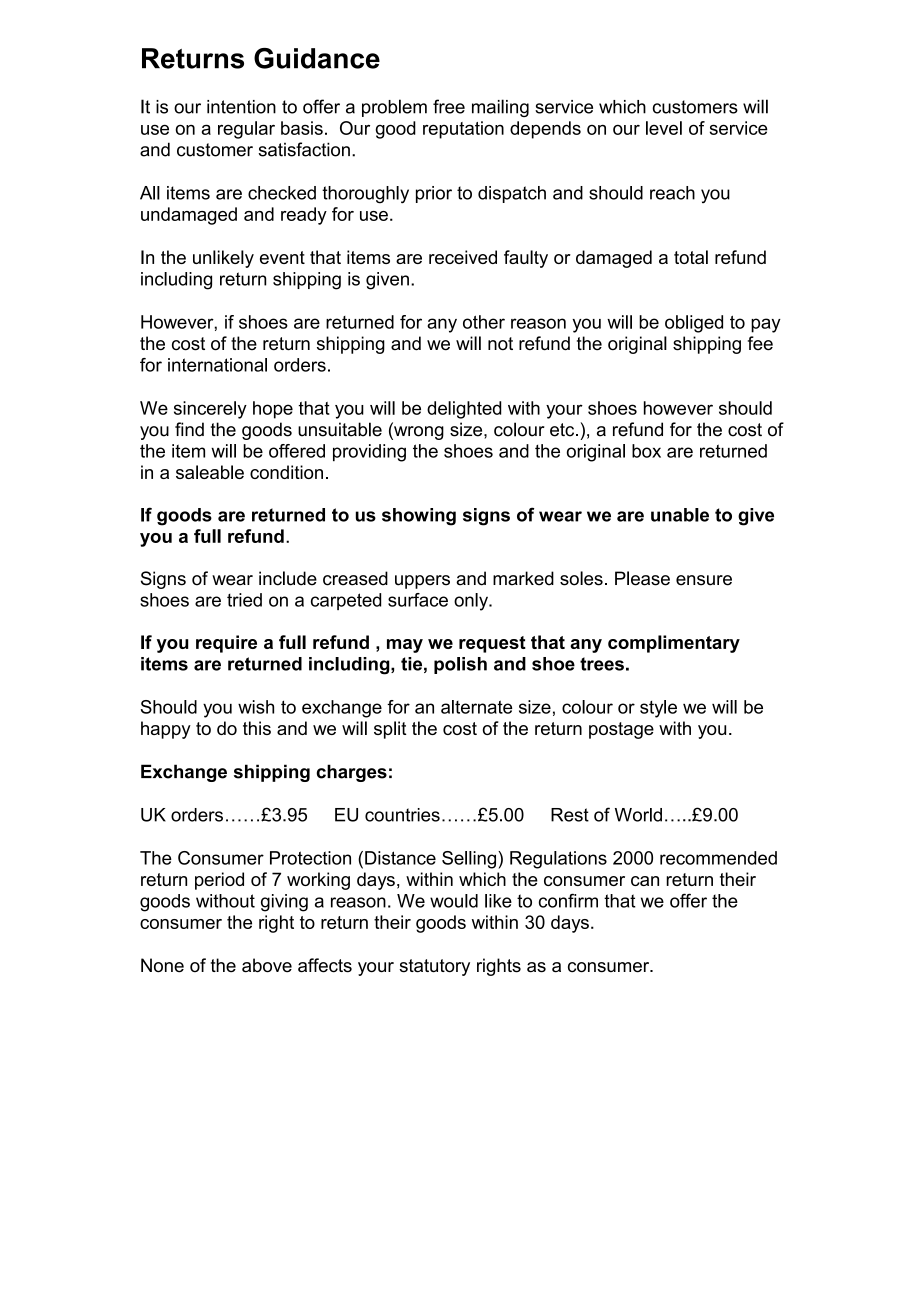 This screenshot has height=1308, width=924. I want to click on complimentary, so click(674, 644).
